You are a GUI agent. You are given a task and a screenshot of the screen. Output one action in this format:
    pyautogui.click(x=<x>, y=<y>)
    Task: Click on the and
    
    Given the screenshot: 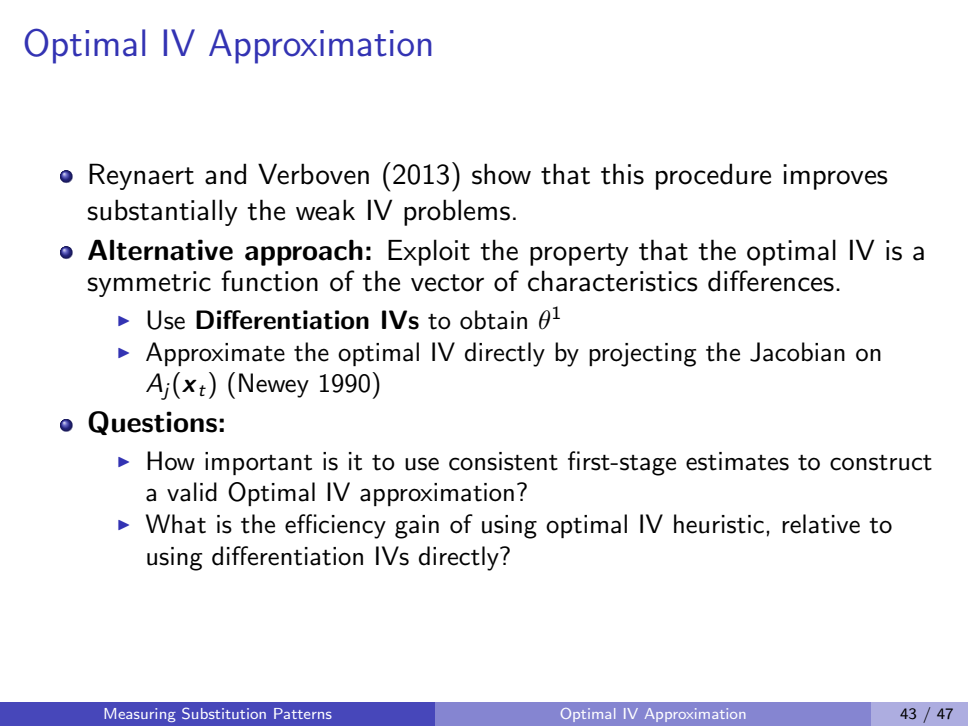 What is the action you would take?
    pyautogui.click(x=225, y=174)
